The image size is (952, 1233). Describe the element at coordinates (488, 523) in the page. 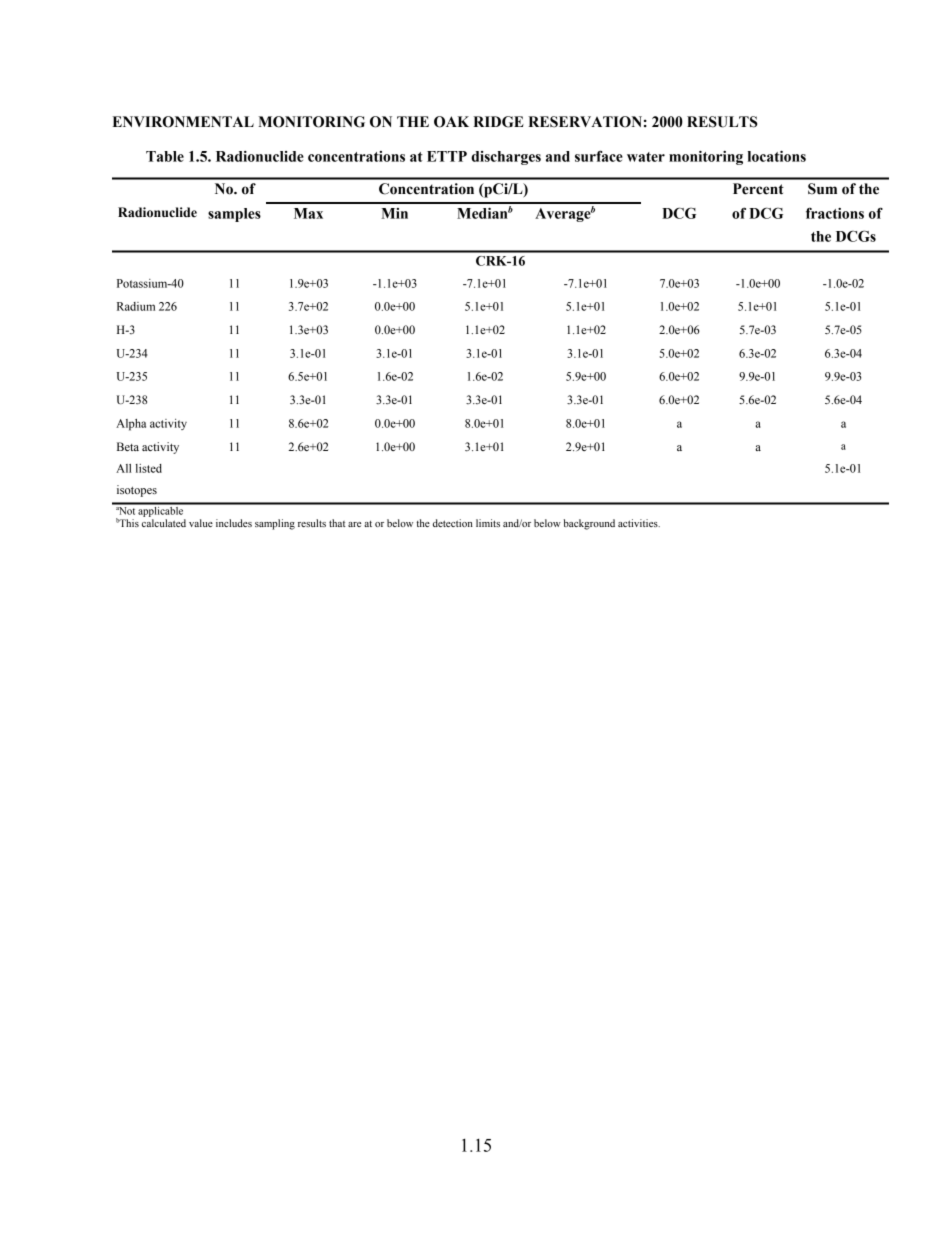

I see `limits` at that location.
